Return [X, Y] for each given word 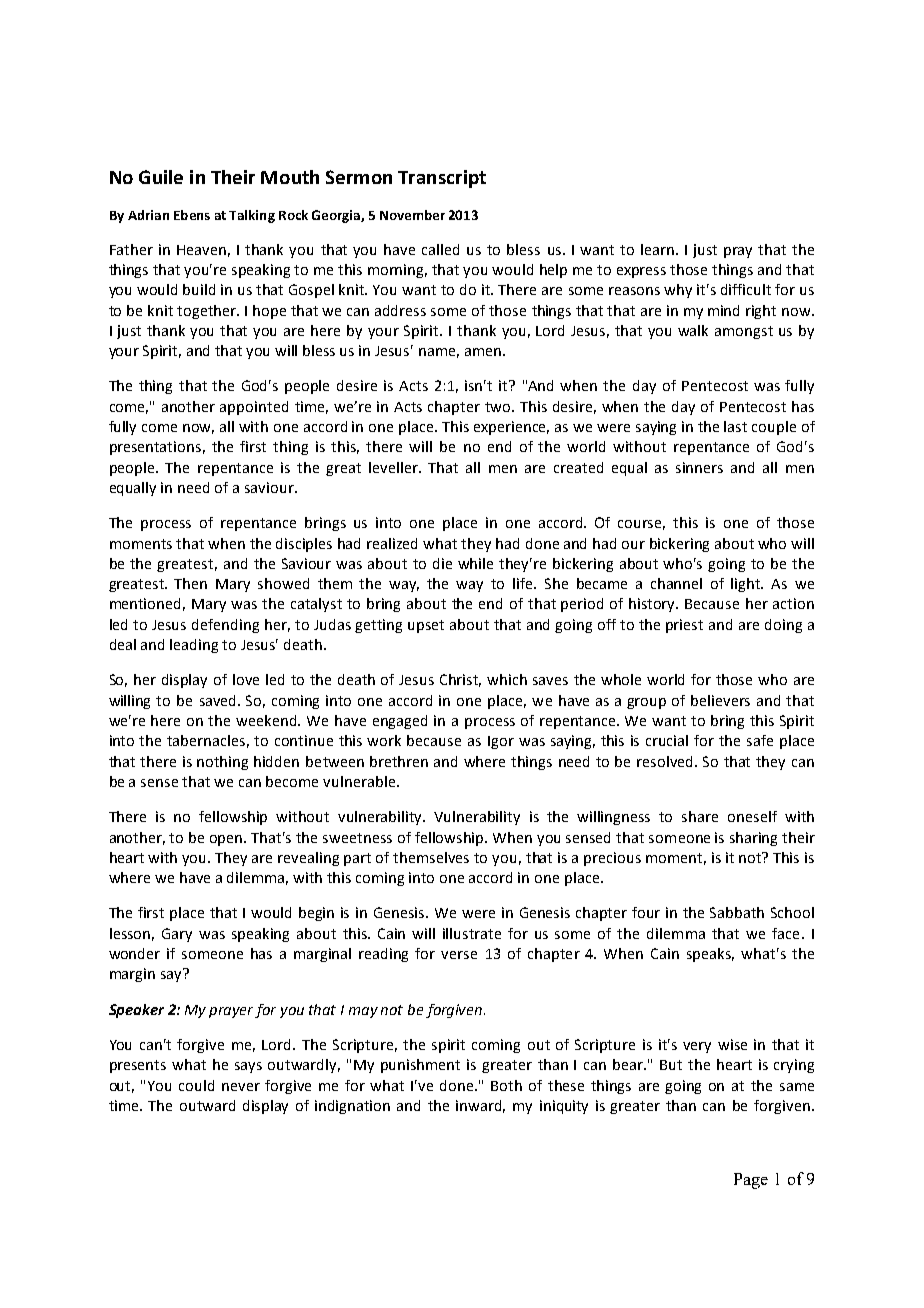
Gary [177, 935]
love [246, 679]
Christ [460, 680]
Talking [252, 216]
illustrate [472, 933]
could [196, 1085]
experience [511, 428]
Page [751, 1181]
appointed [254, 408]
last [735, 426]
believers [720, 700]
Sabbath [737, 912]
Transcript [442, 179]
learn [657, 249]
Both [506, 1085]
